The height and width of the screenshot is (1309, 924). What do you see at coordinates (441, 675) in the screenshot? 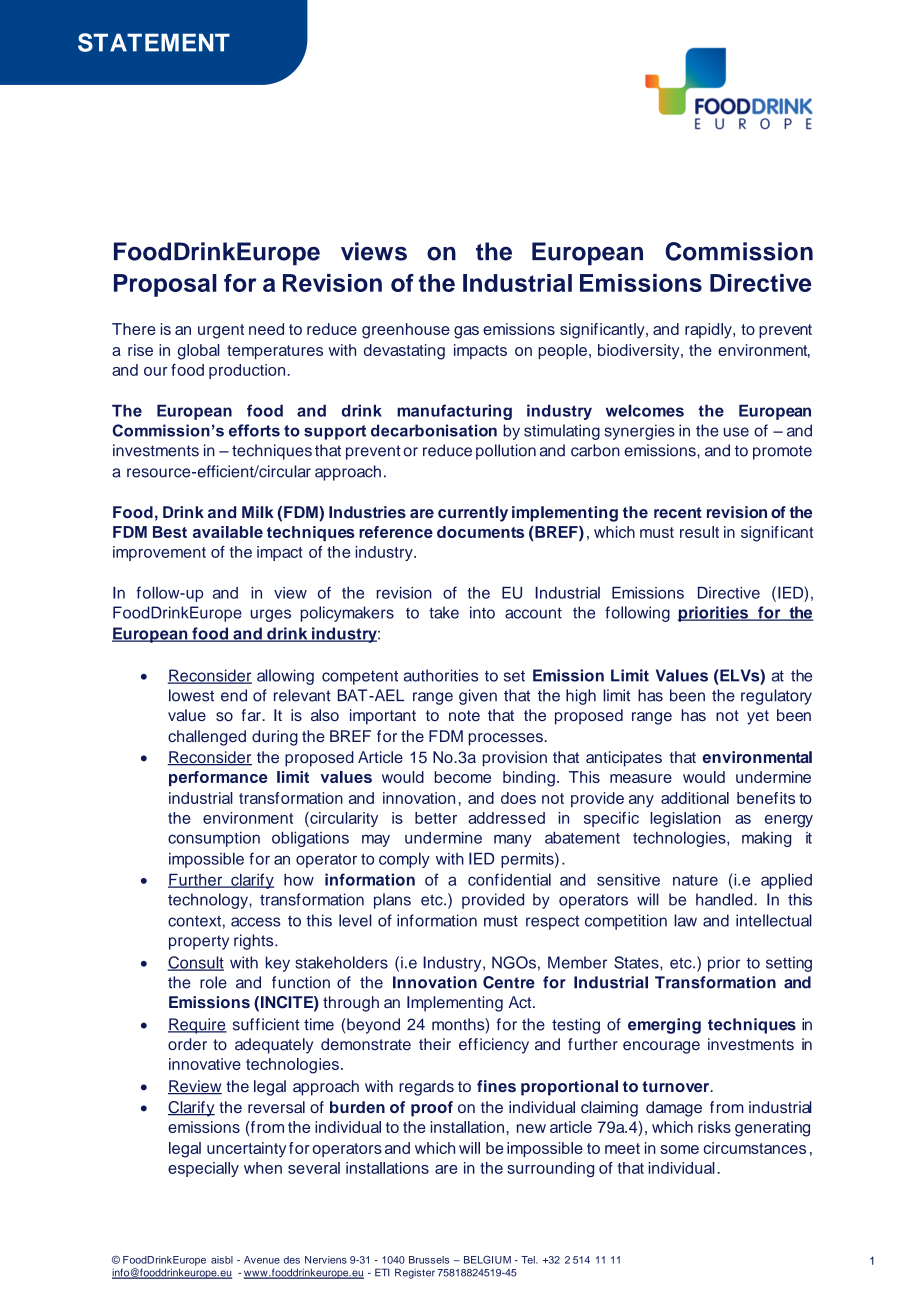
I see `authorities` at bounding box center [441, 675].
